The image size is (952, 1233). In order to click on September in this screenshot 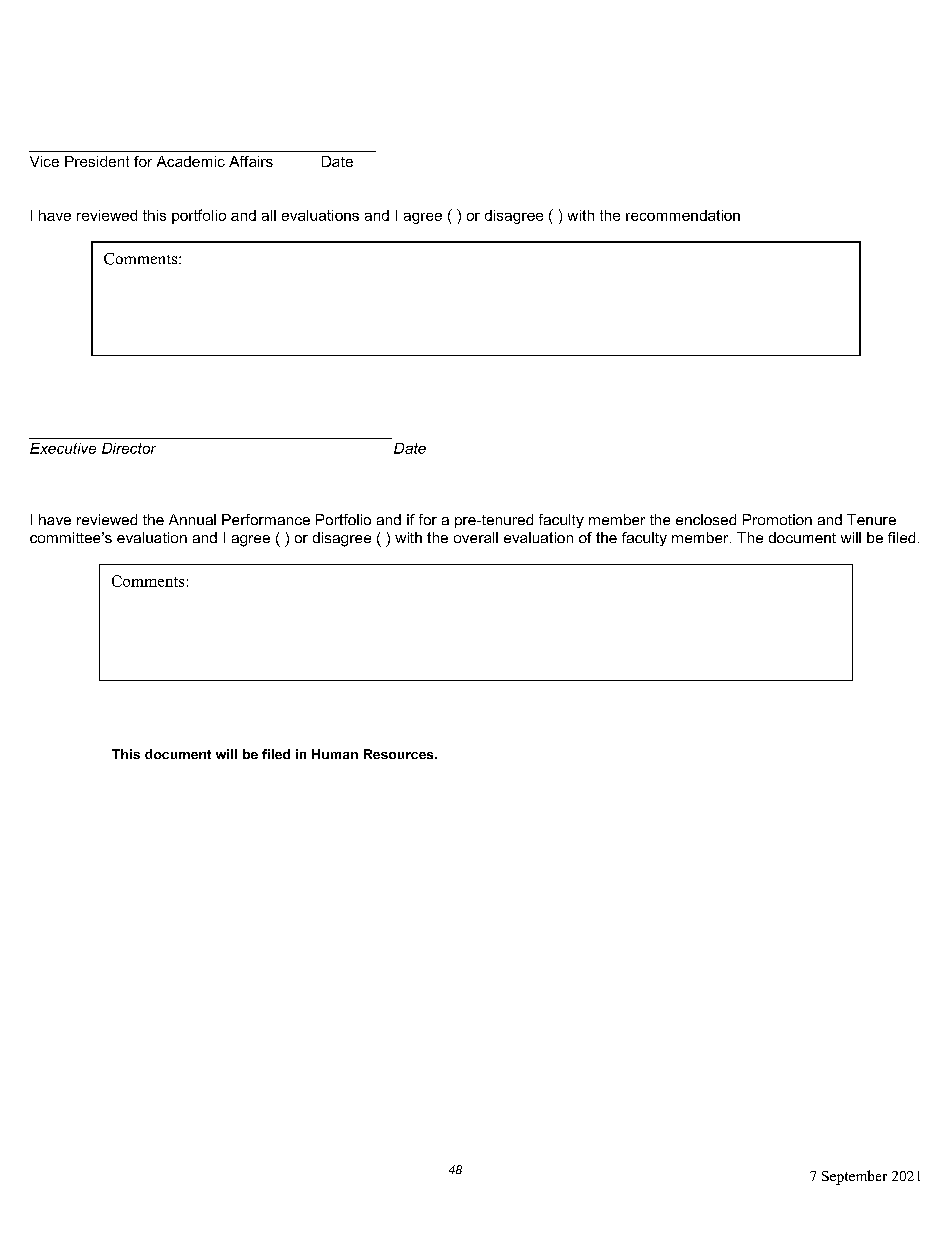, I will do `click(854, 1177)`.
